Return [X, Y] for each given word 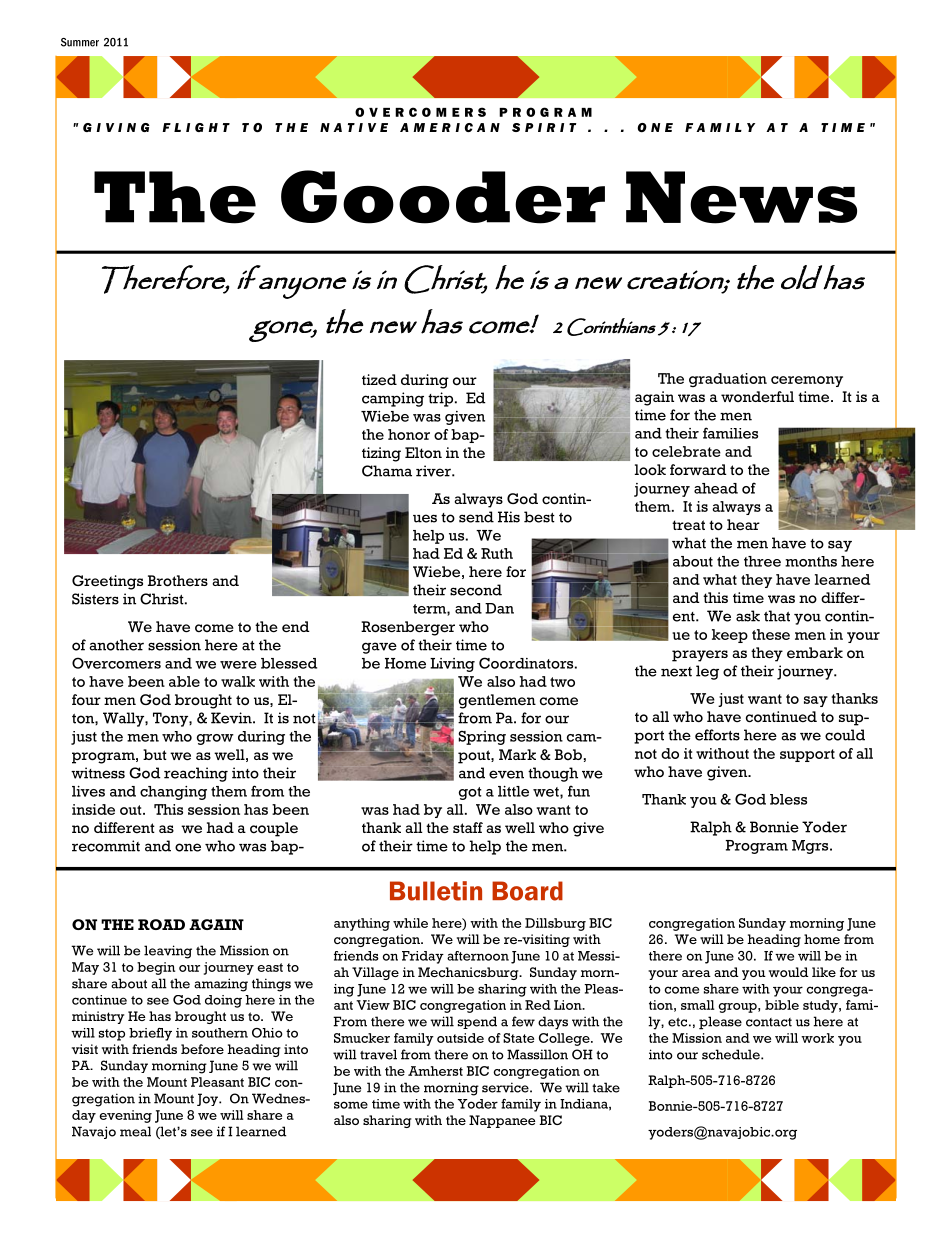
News [741, 197]
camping [393, 399]
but [155, 754]
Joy [208, 1099]
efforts [717, 735]
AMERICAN [450, 127]
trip [440, 399]
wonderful [757, 397]
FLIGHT [196, 127]
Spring [482, 737]
